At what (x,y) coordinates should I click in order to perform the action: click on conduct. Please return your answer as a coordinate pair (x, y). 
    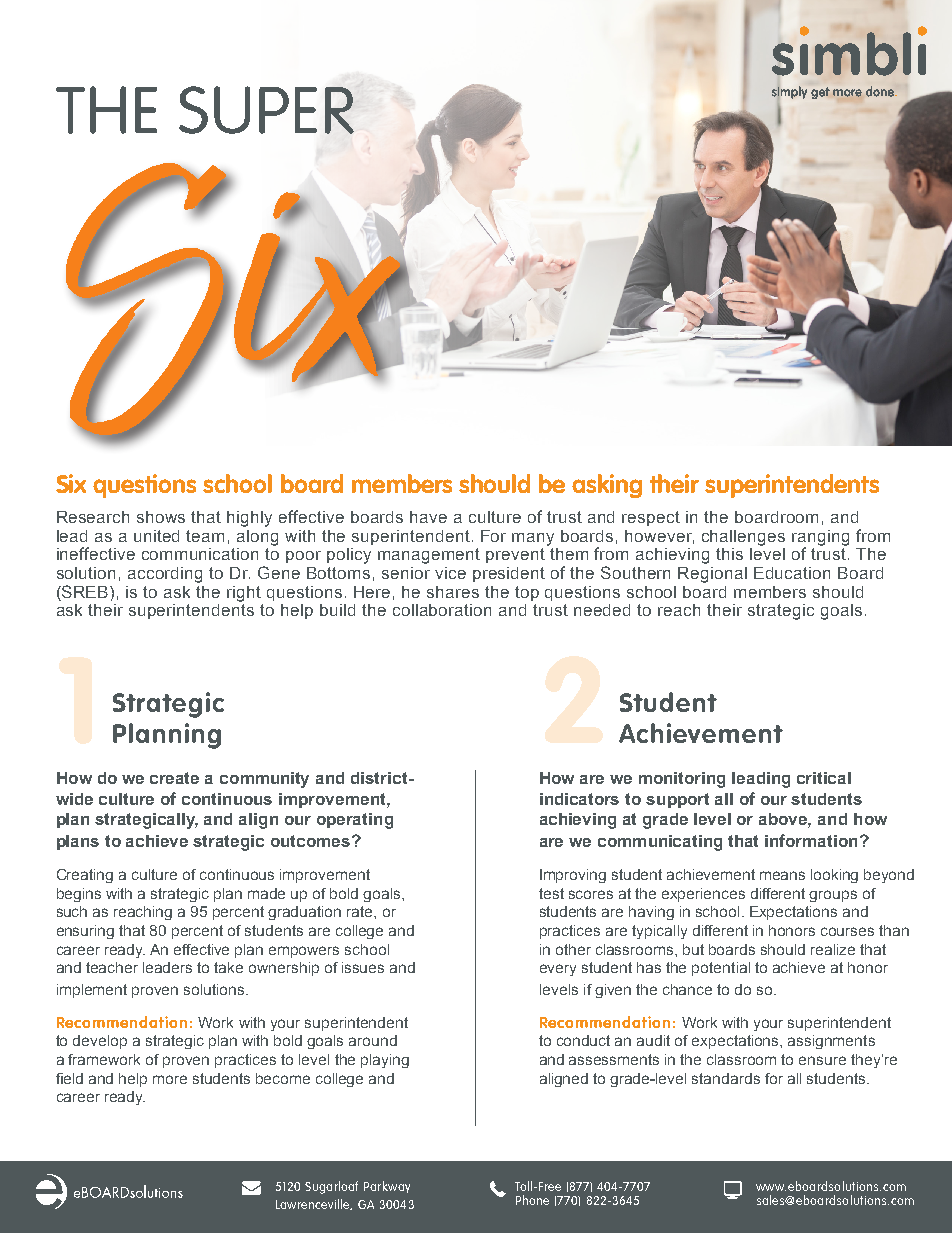
    Looking at the image, I should click on (583, 1040).
